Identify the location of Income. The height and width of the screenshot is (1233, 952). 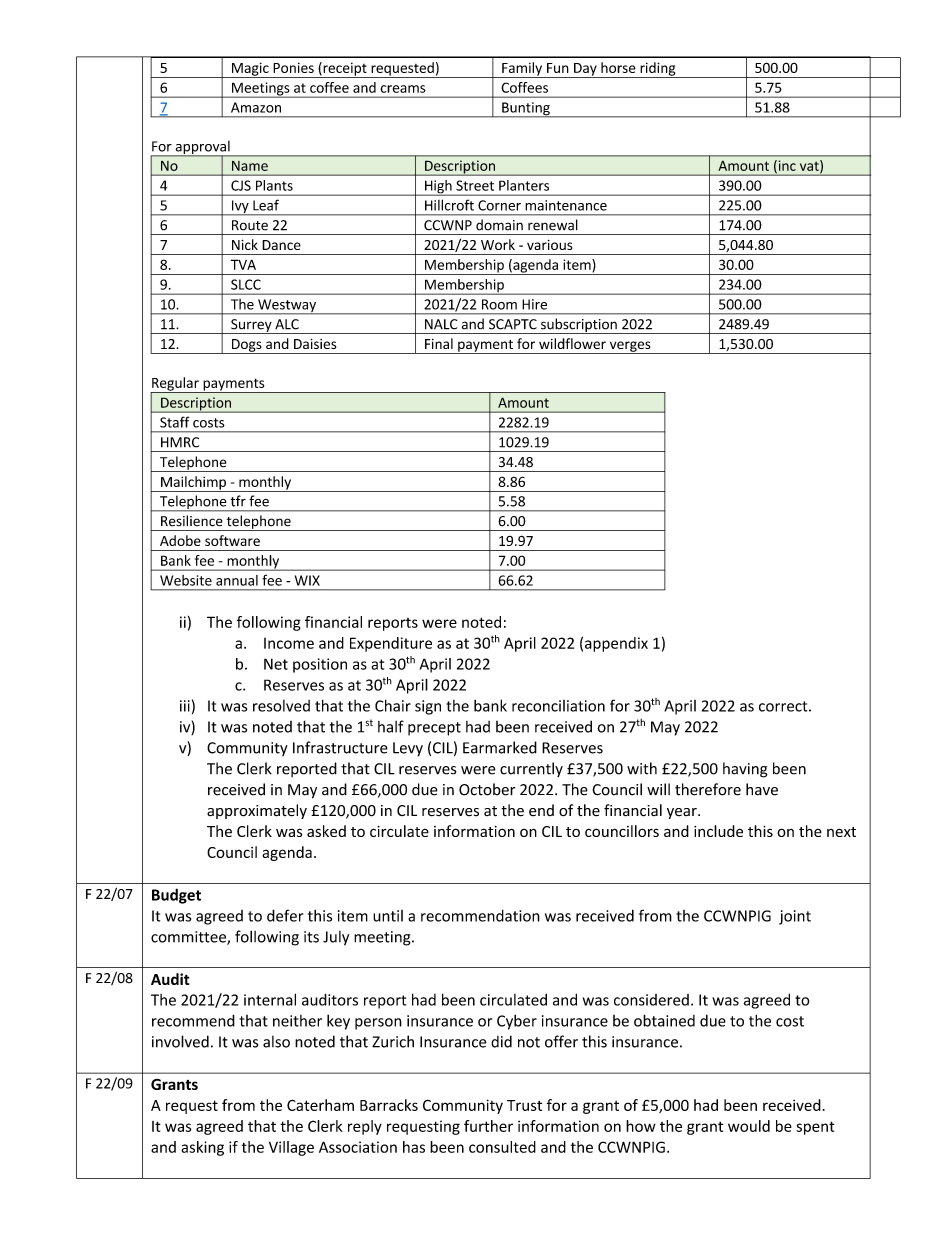
(289, 643).
